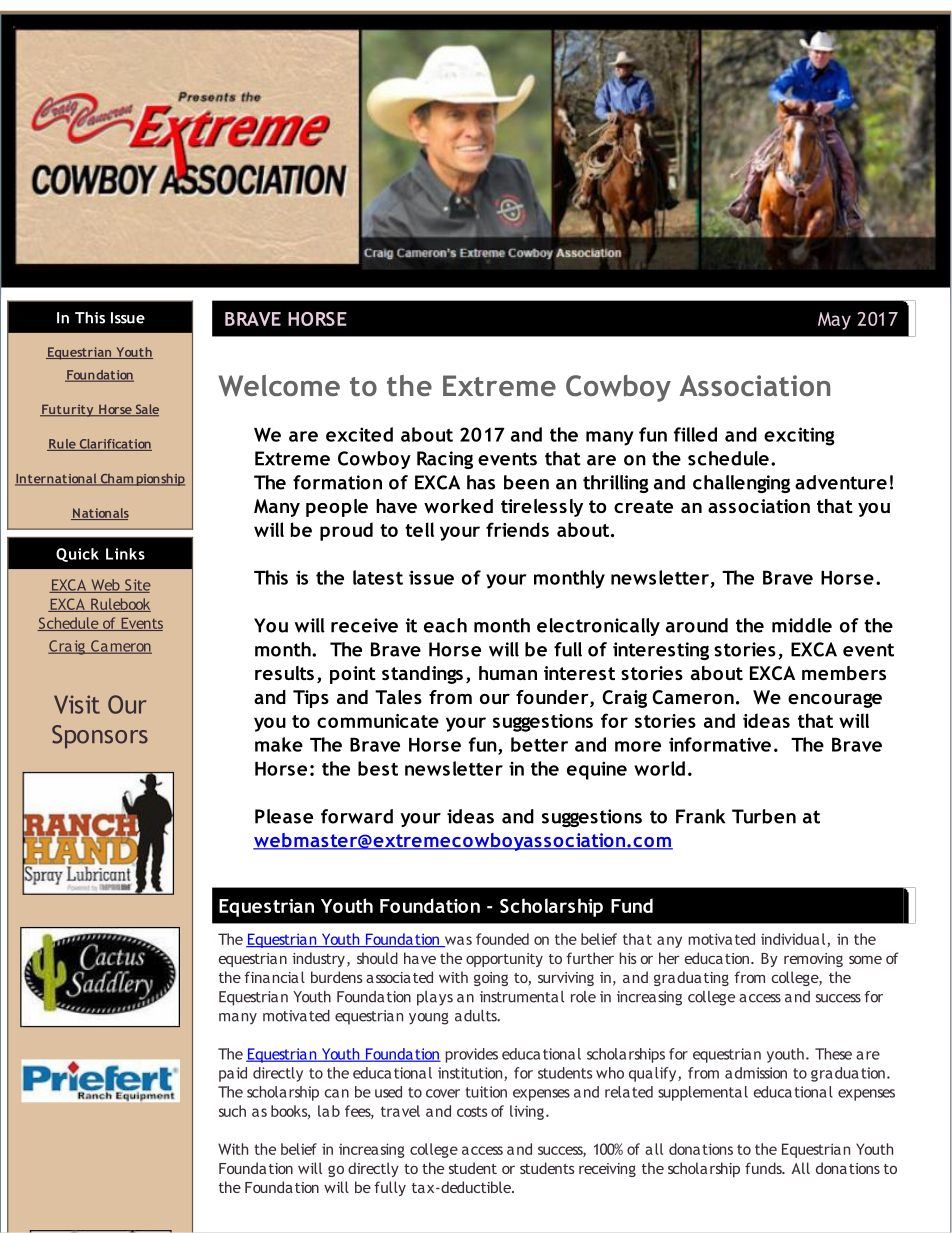 Image resolution: width=952 pixels, height=1233 pixels. Describe the element at coordinates (284, 816) in the document. I see `Please` at that location.
